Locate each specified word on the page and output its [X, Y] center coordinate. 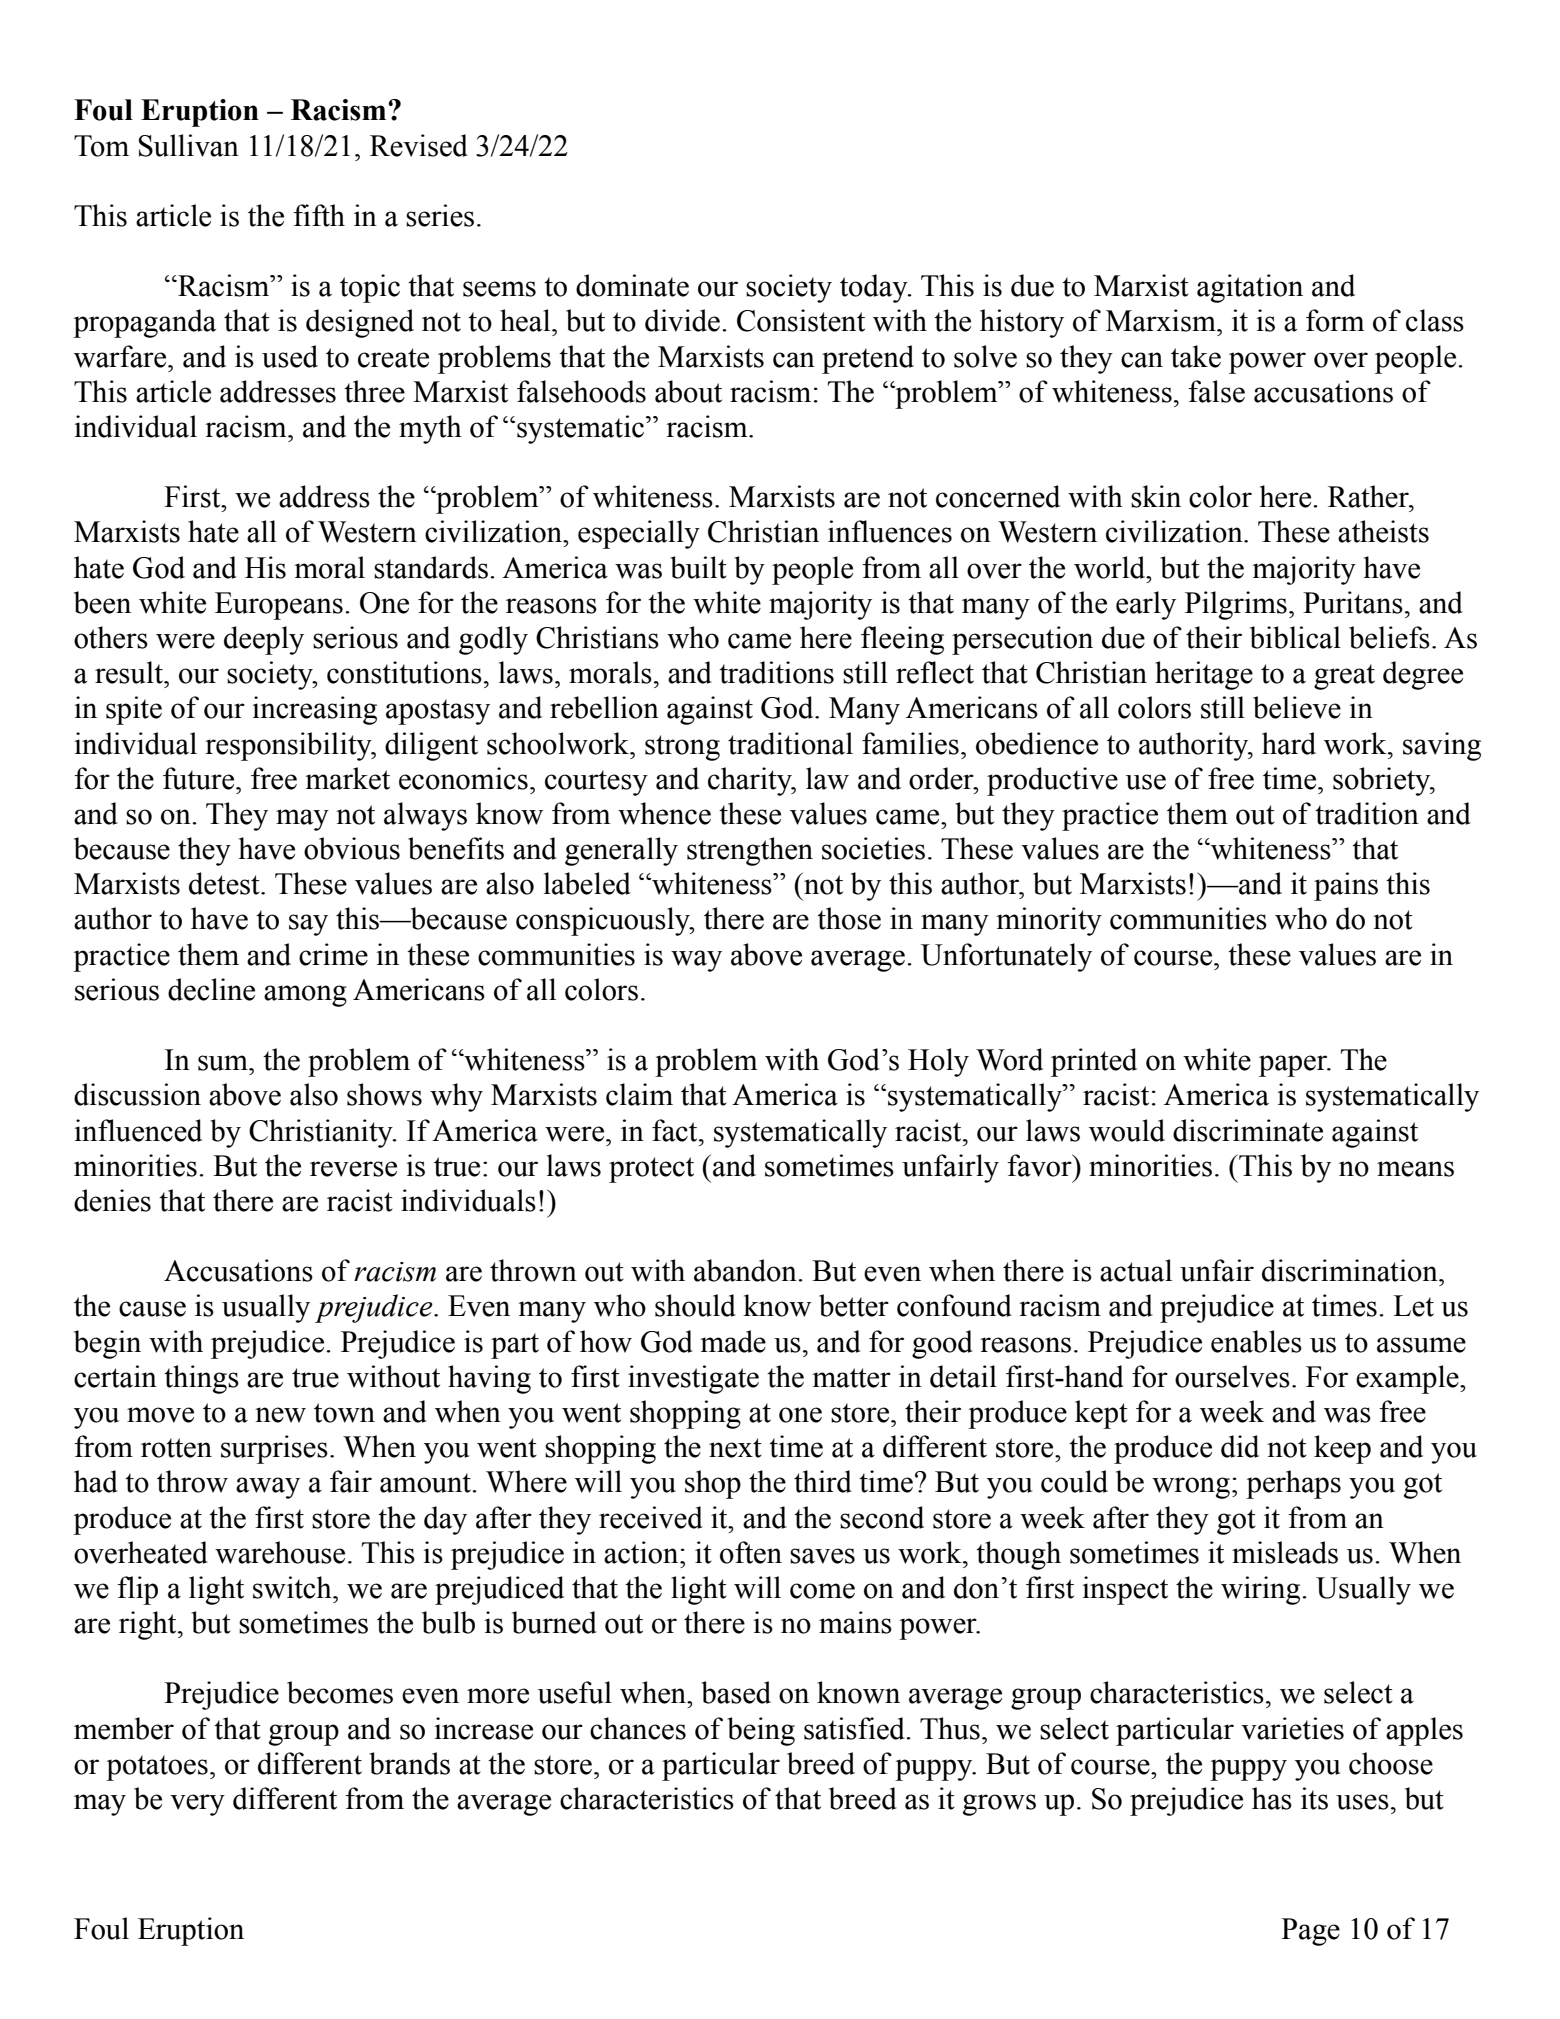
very [197, 1805]
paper [1294, 1066]
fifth [319, 215]
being [761, 1731]
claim [639, 1094]
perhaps [1293, 1484]
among [305, 996]
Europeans [279, 606]
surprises [274, 1449]
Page [1310, 1932]
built [698, 567]
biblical [1295, 637]
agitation [1250, 288]
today [875, 288]
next [735, 1448]
